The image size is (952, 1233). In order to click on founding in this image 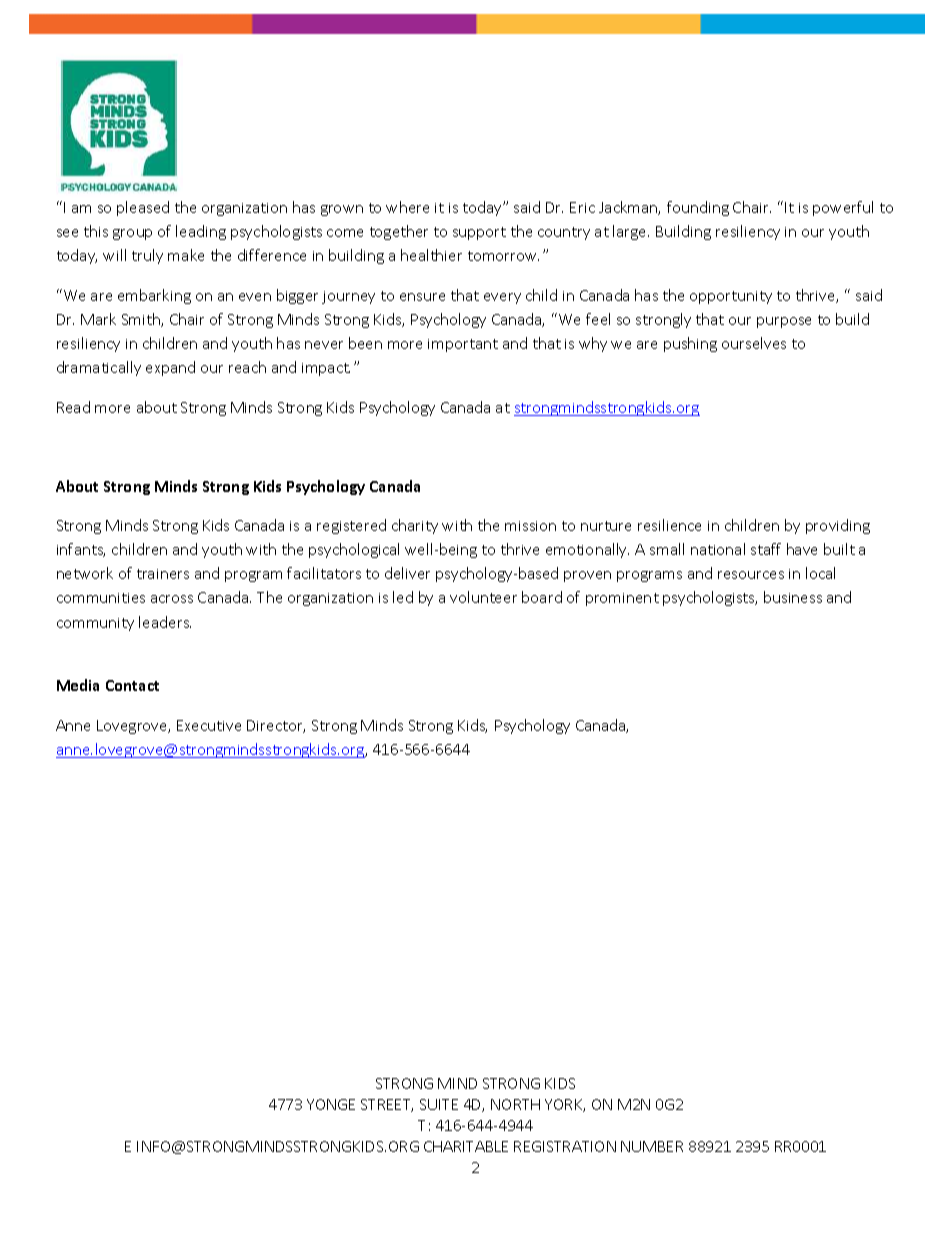, I will do `click(698, 208)`.
